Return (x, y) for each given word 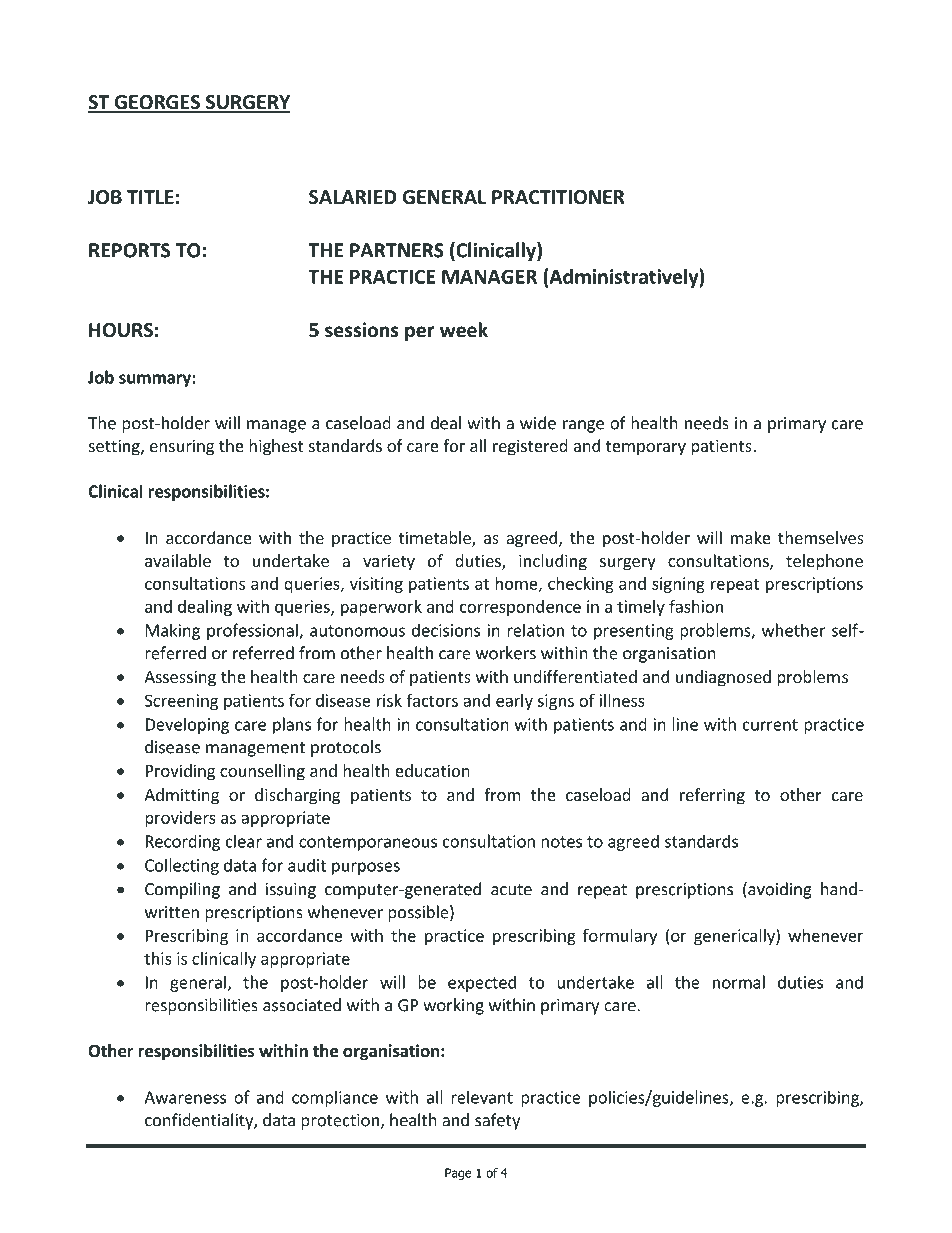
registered (530, 447)
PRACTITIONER (558, 197)
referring (712, 796)
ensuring (182, 447)
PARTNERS (397, 250)
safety (497, 1121)
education (432, 770)
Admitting (181, 796)
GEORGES (157, 103)
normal (739, 982)
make (751, 537)
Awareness (185, 1097)
